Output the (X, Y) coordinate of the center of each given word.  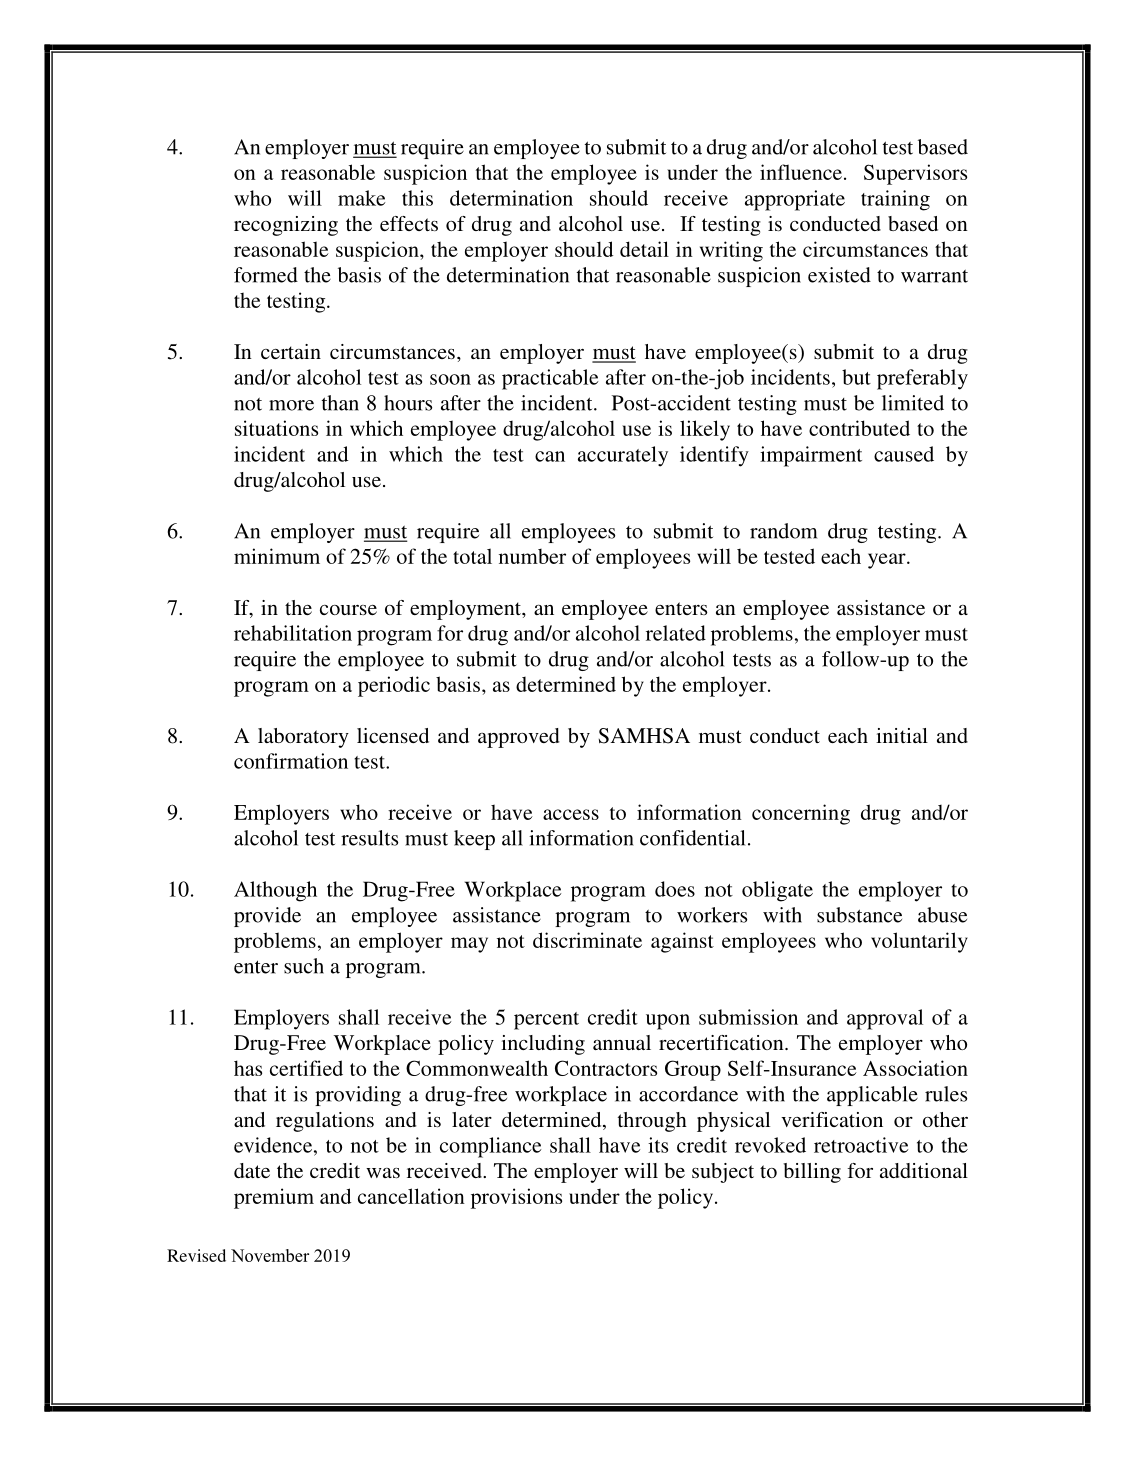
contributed (859, 428)
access (571, 814)
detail (644, 249)
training (895, 200)
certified (306, 1068)
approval (885, 1019)
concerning (801, 814)
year (888, 561)
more (291, 405)
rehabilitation (293, 633)
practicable (550, 379)
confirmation (291, 761)
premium (274, 1198)
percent (546, 1021)
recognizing (286, 226)
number (532, 556)
